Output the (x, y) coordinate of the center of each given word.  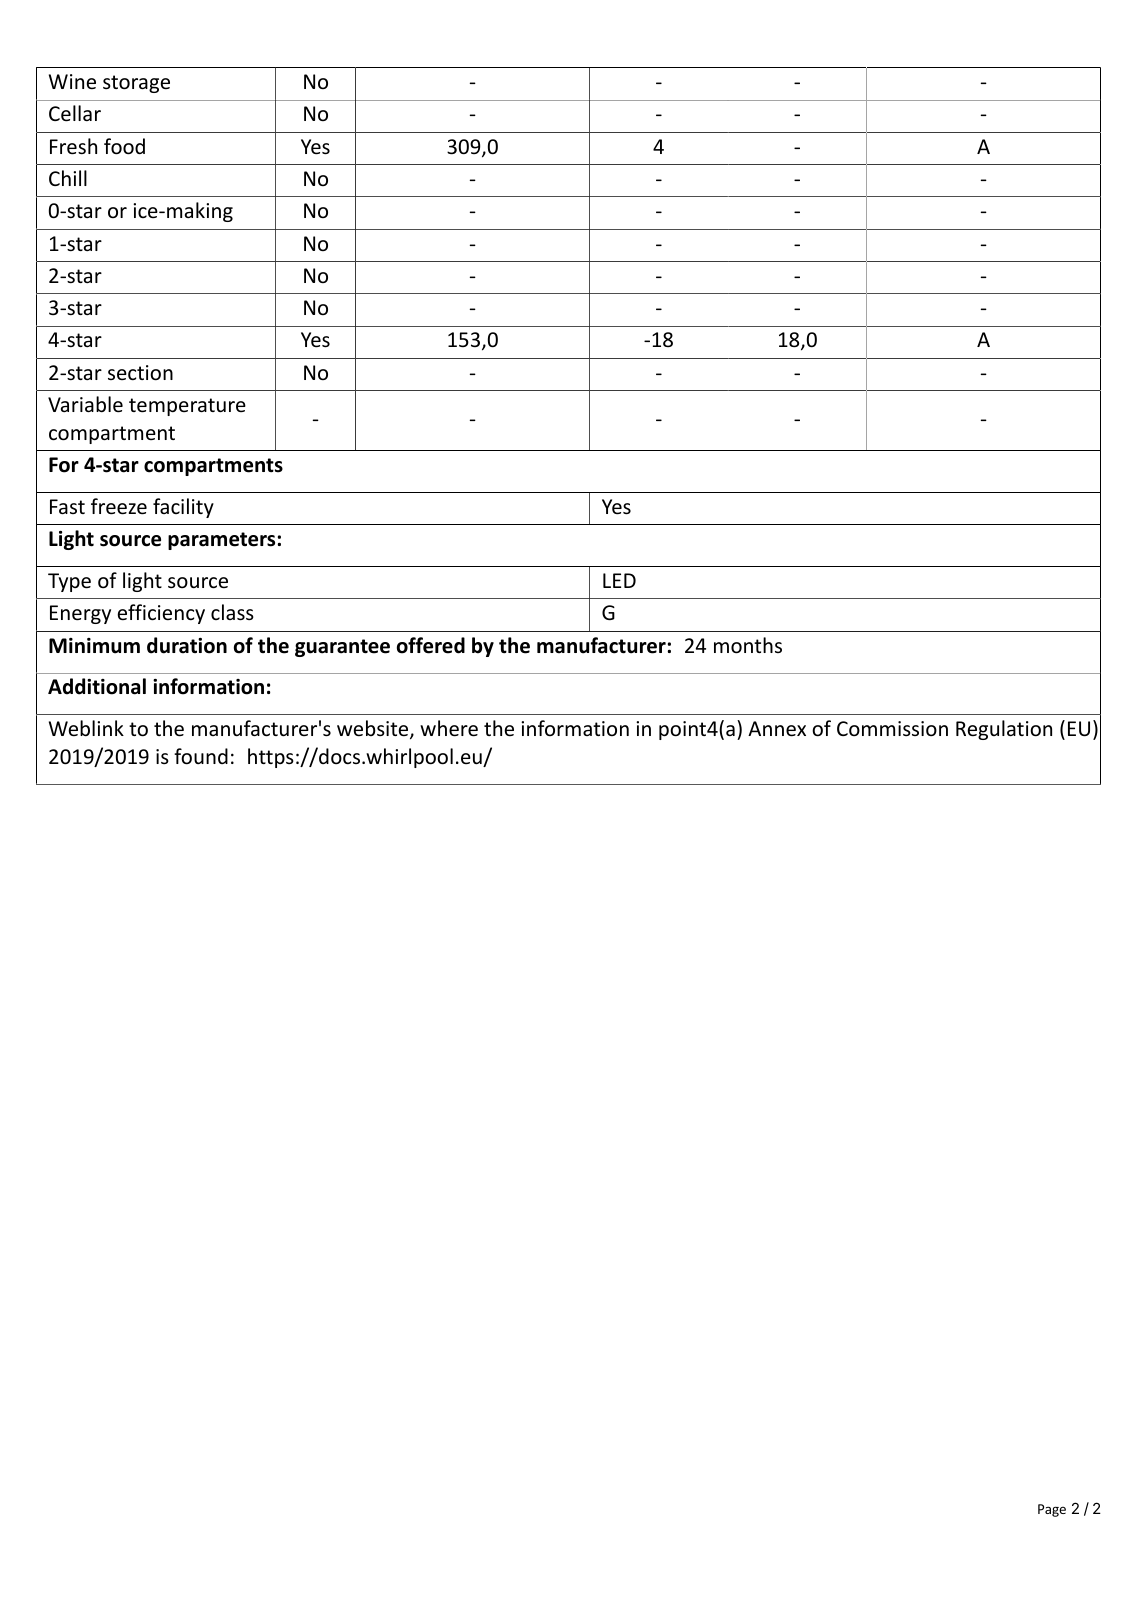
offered (431, 645)
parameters (221, 541)
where (449, 728)
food (124, 146)
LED (619, 580)
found (201, 756)
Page (1052, 1510)
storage (136, 84)
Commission (892, 728)
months (748, 645)
